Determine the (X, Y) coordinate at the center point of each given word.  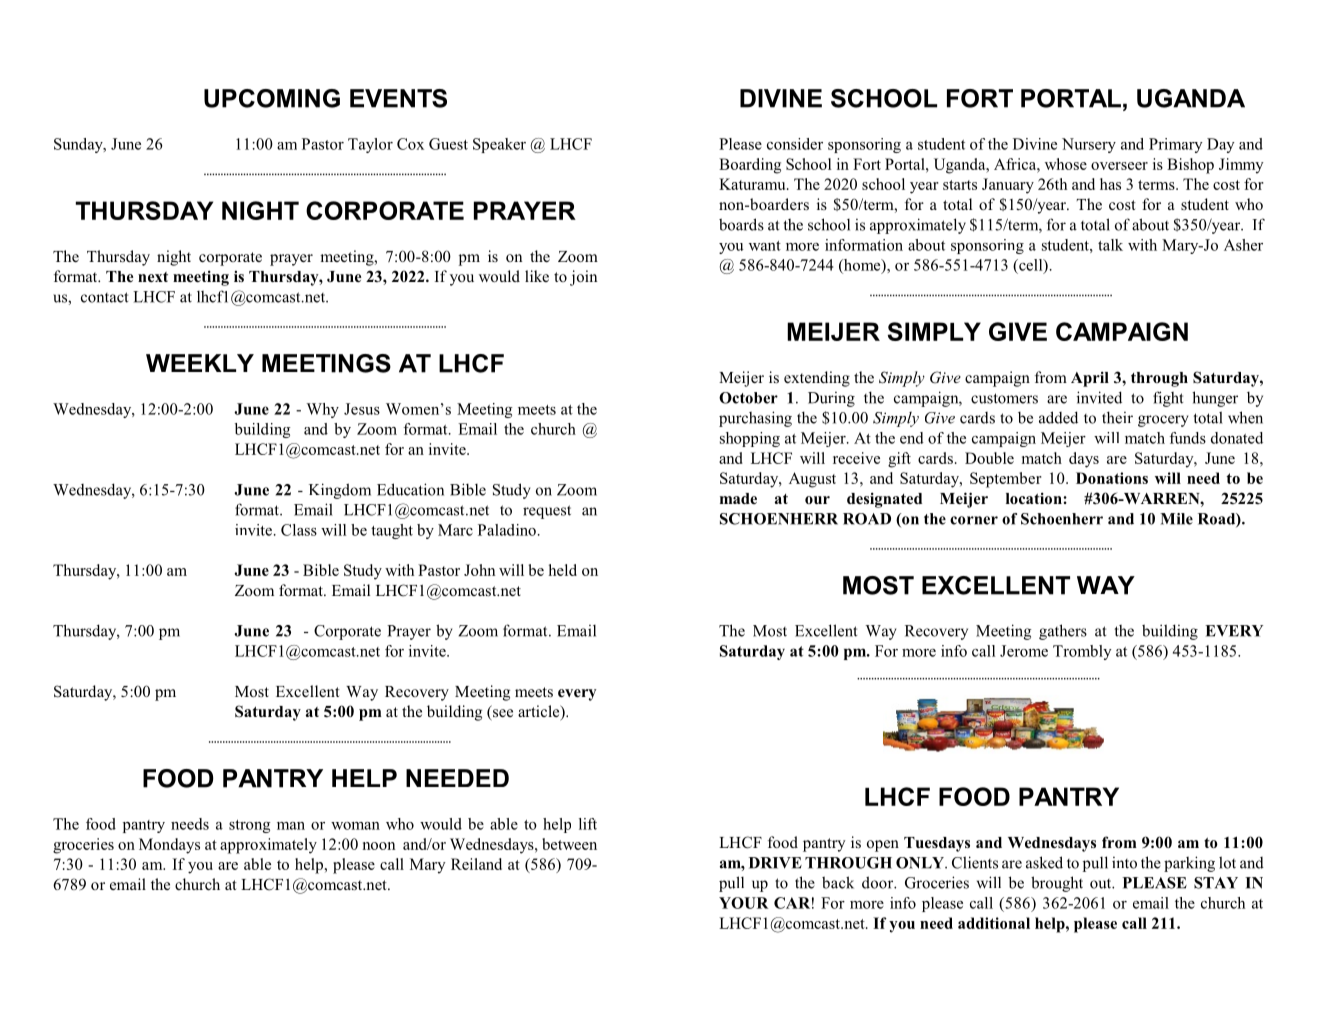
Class (299, 530)
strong (250, 826)
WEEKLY (200, 363)
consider (795, 144)
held (563, 570)
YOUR (744, 903)
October (748, 398)
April (1090, 379)
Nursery (1089, 145)
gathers (1063, 632)
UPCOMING (272, 98)
